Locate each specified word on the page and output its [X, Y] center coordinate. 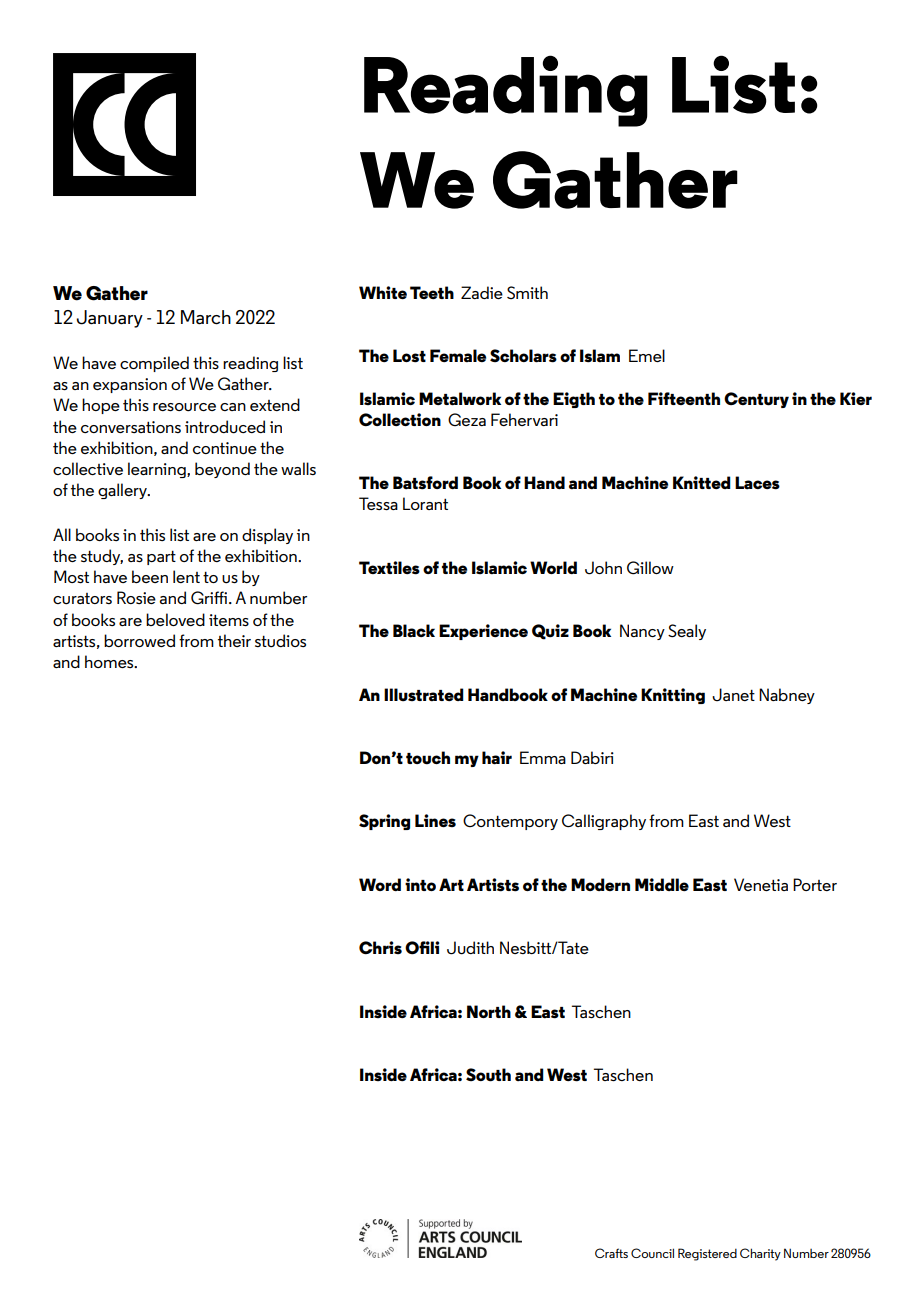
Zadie [482, 292]
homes [110, 661]
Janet [733, 694]
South [488, 1075]
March [206, 317]
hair [497, 758]
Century [756, 400]
